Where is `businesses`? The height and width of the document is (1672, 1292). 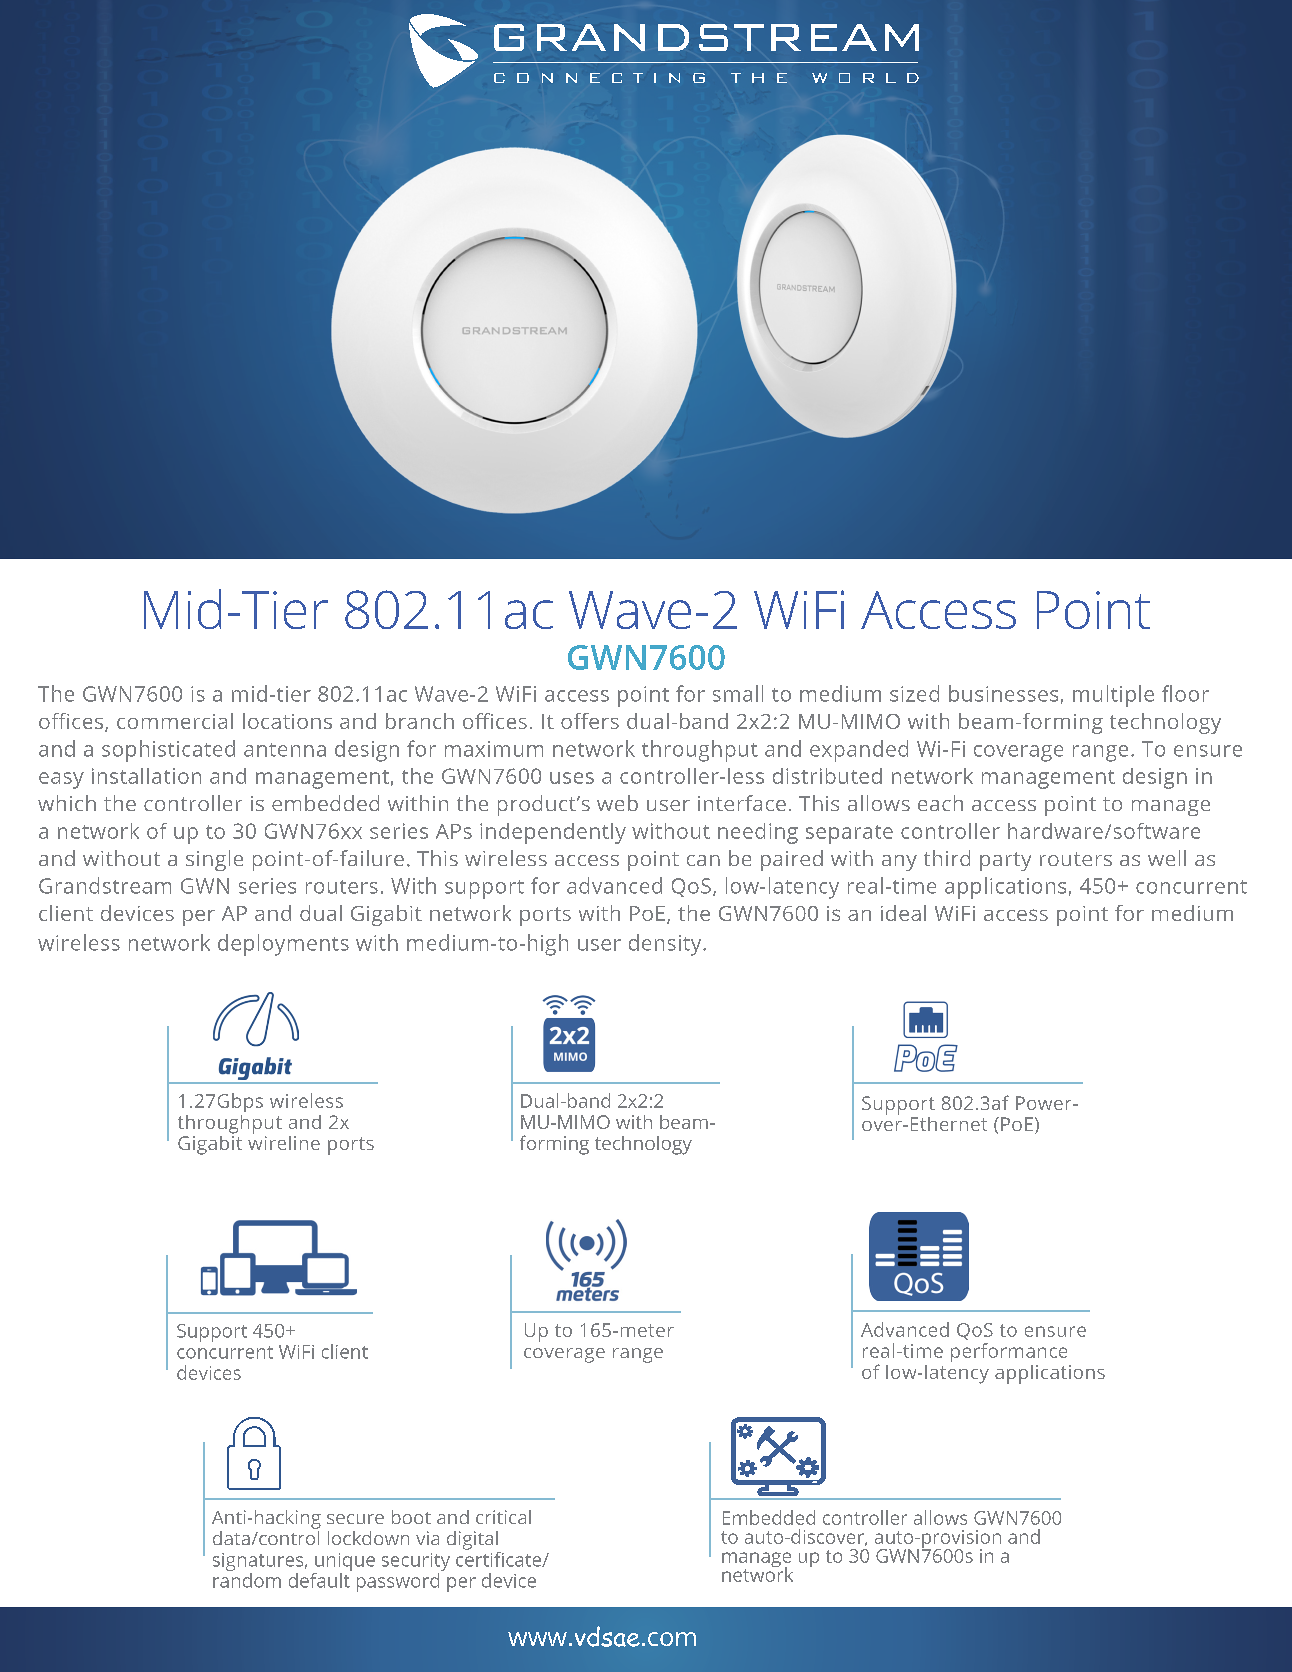 businesses is located at coordinates (1003, 693).
